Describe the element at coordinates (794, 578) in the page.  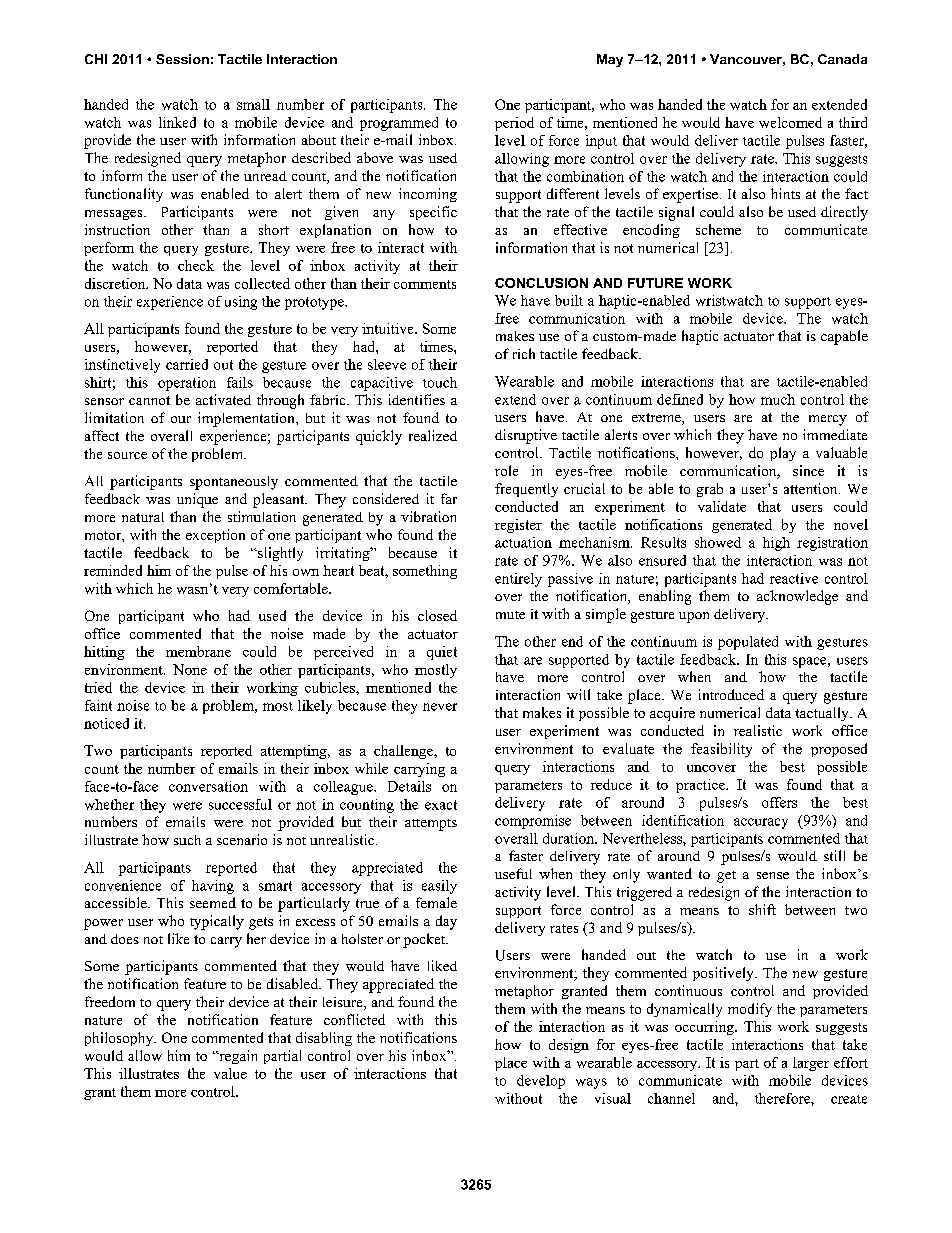
I see `reactive` at that location.
